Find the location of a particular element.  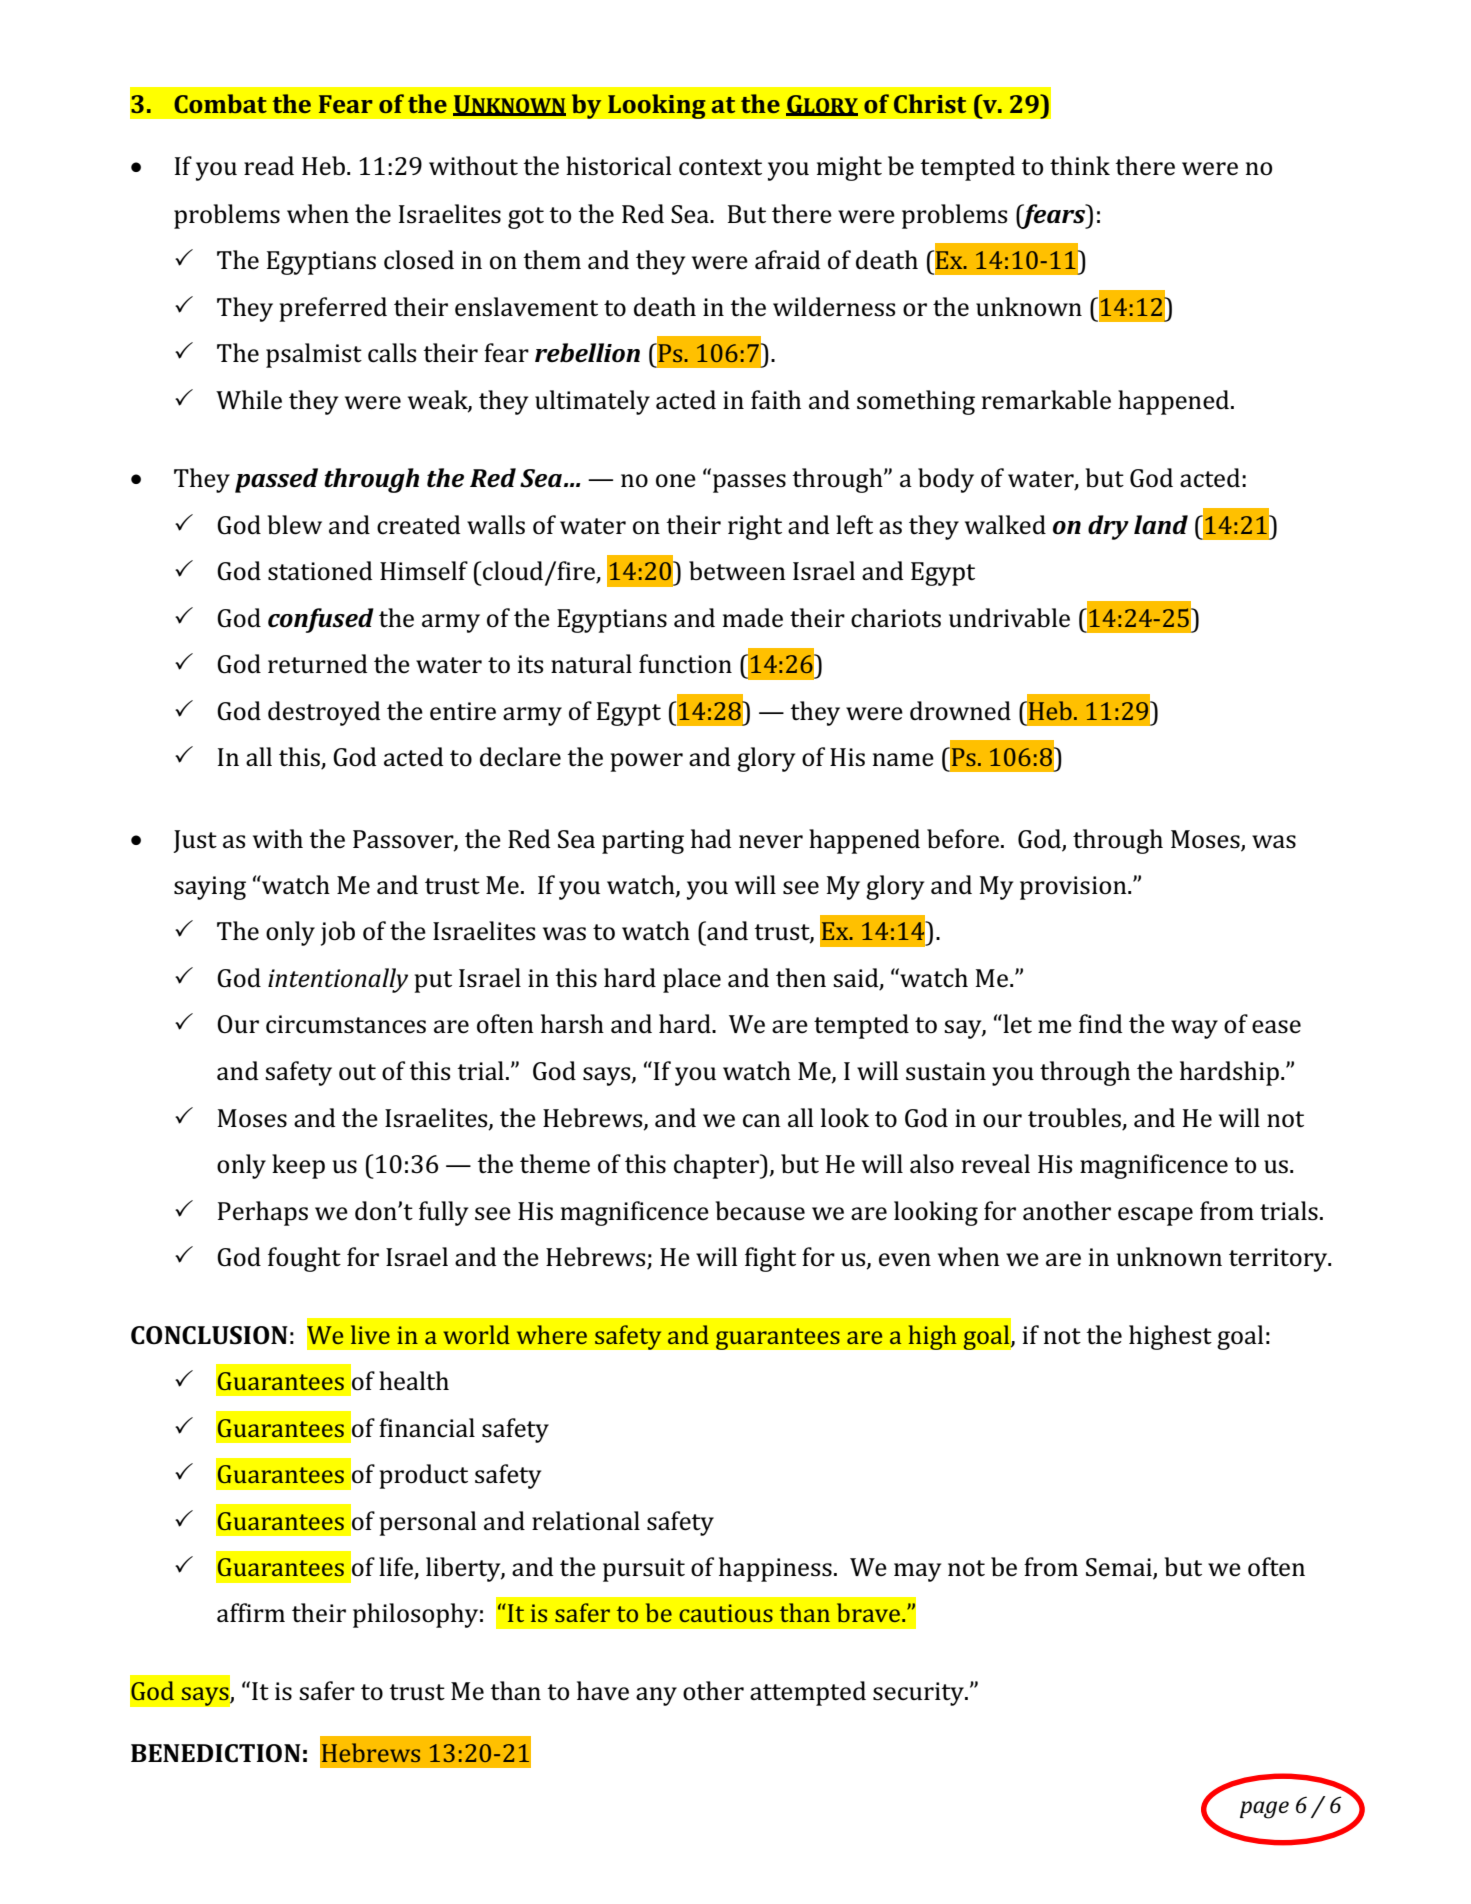

read is located at coordinates (269, 166).
